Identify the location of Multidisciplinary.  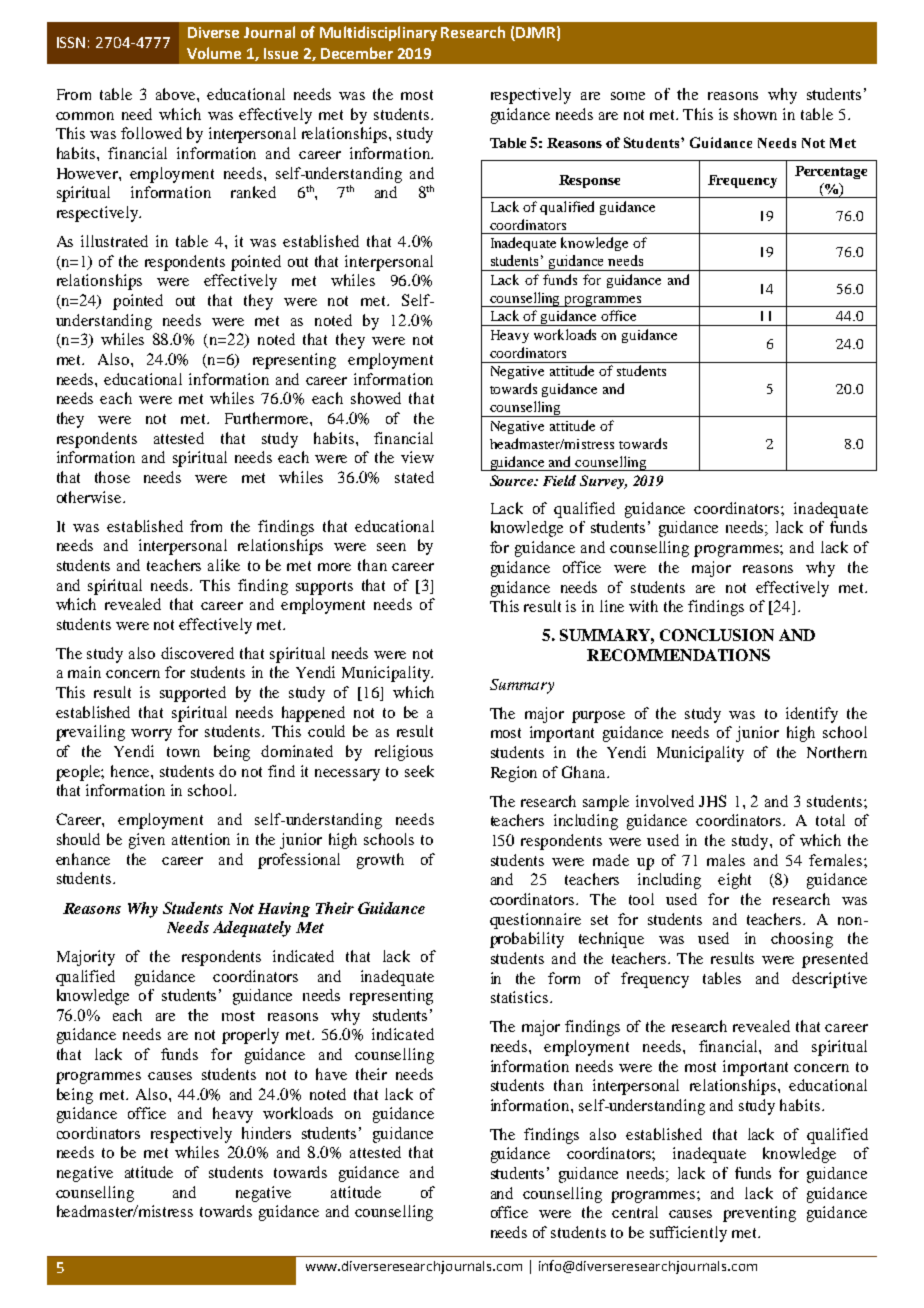
(378, 33).
